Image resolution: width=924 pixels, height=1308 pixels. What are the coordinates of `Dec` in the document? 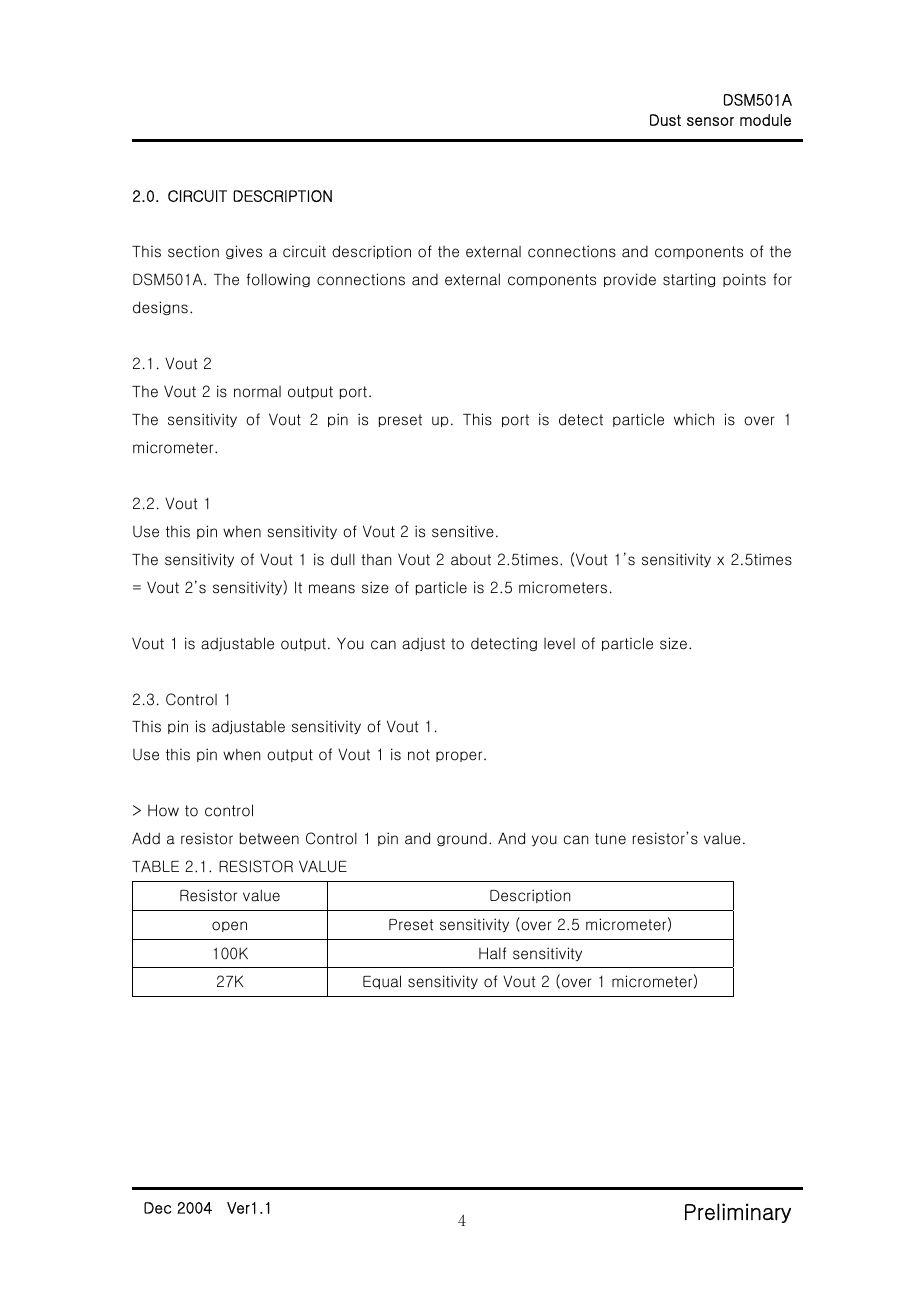 It's located at (158, 1208).
